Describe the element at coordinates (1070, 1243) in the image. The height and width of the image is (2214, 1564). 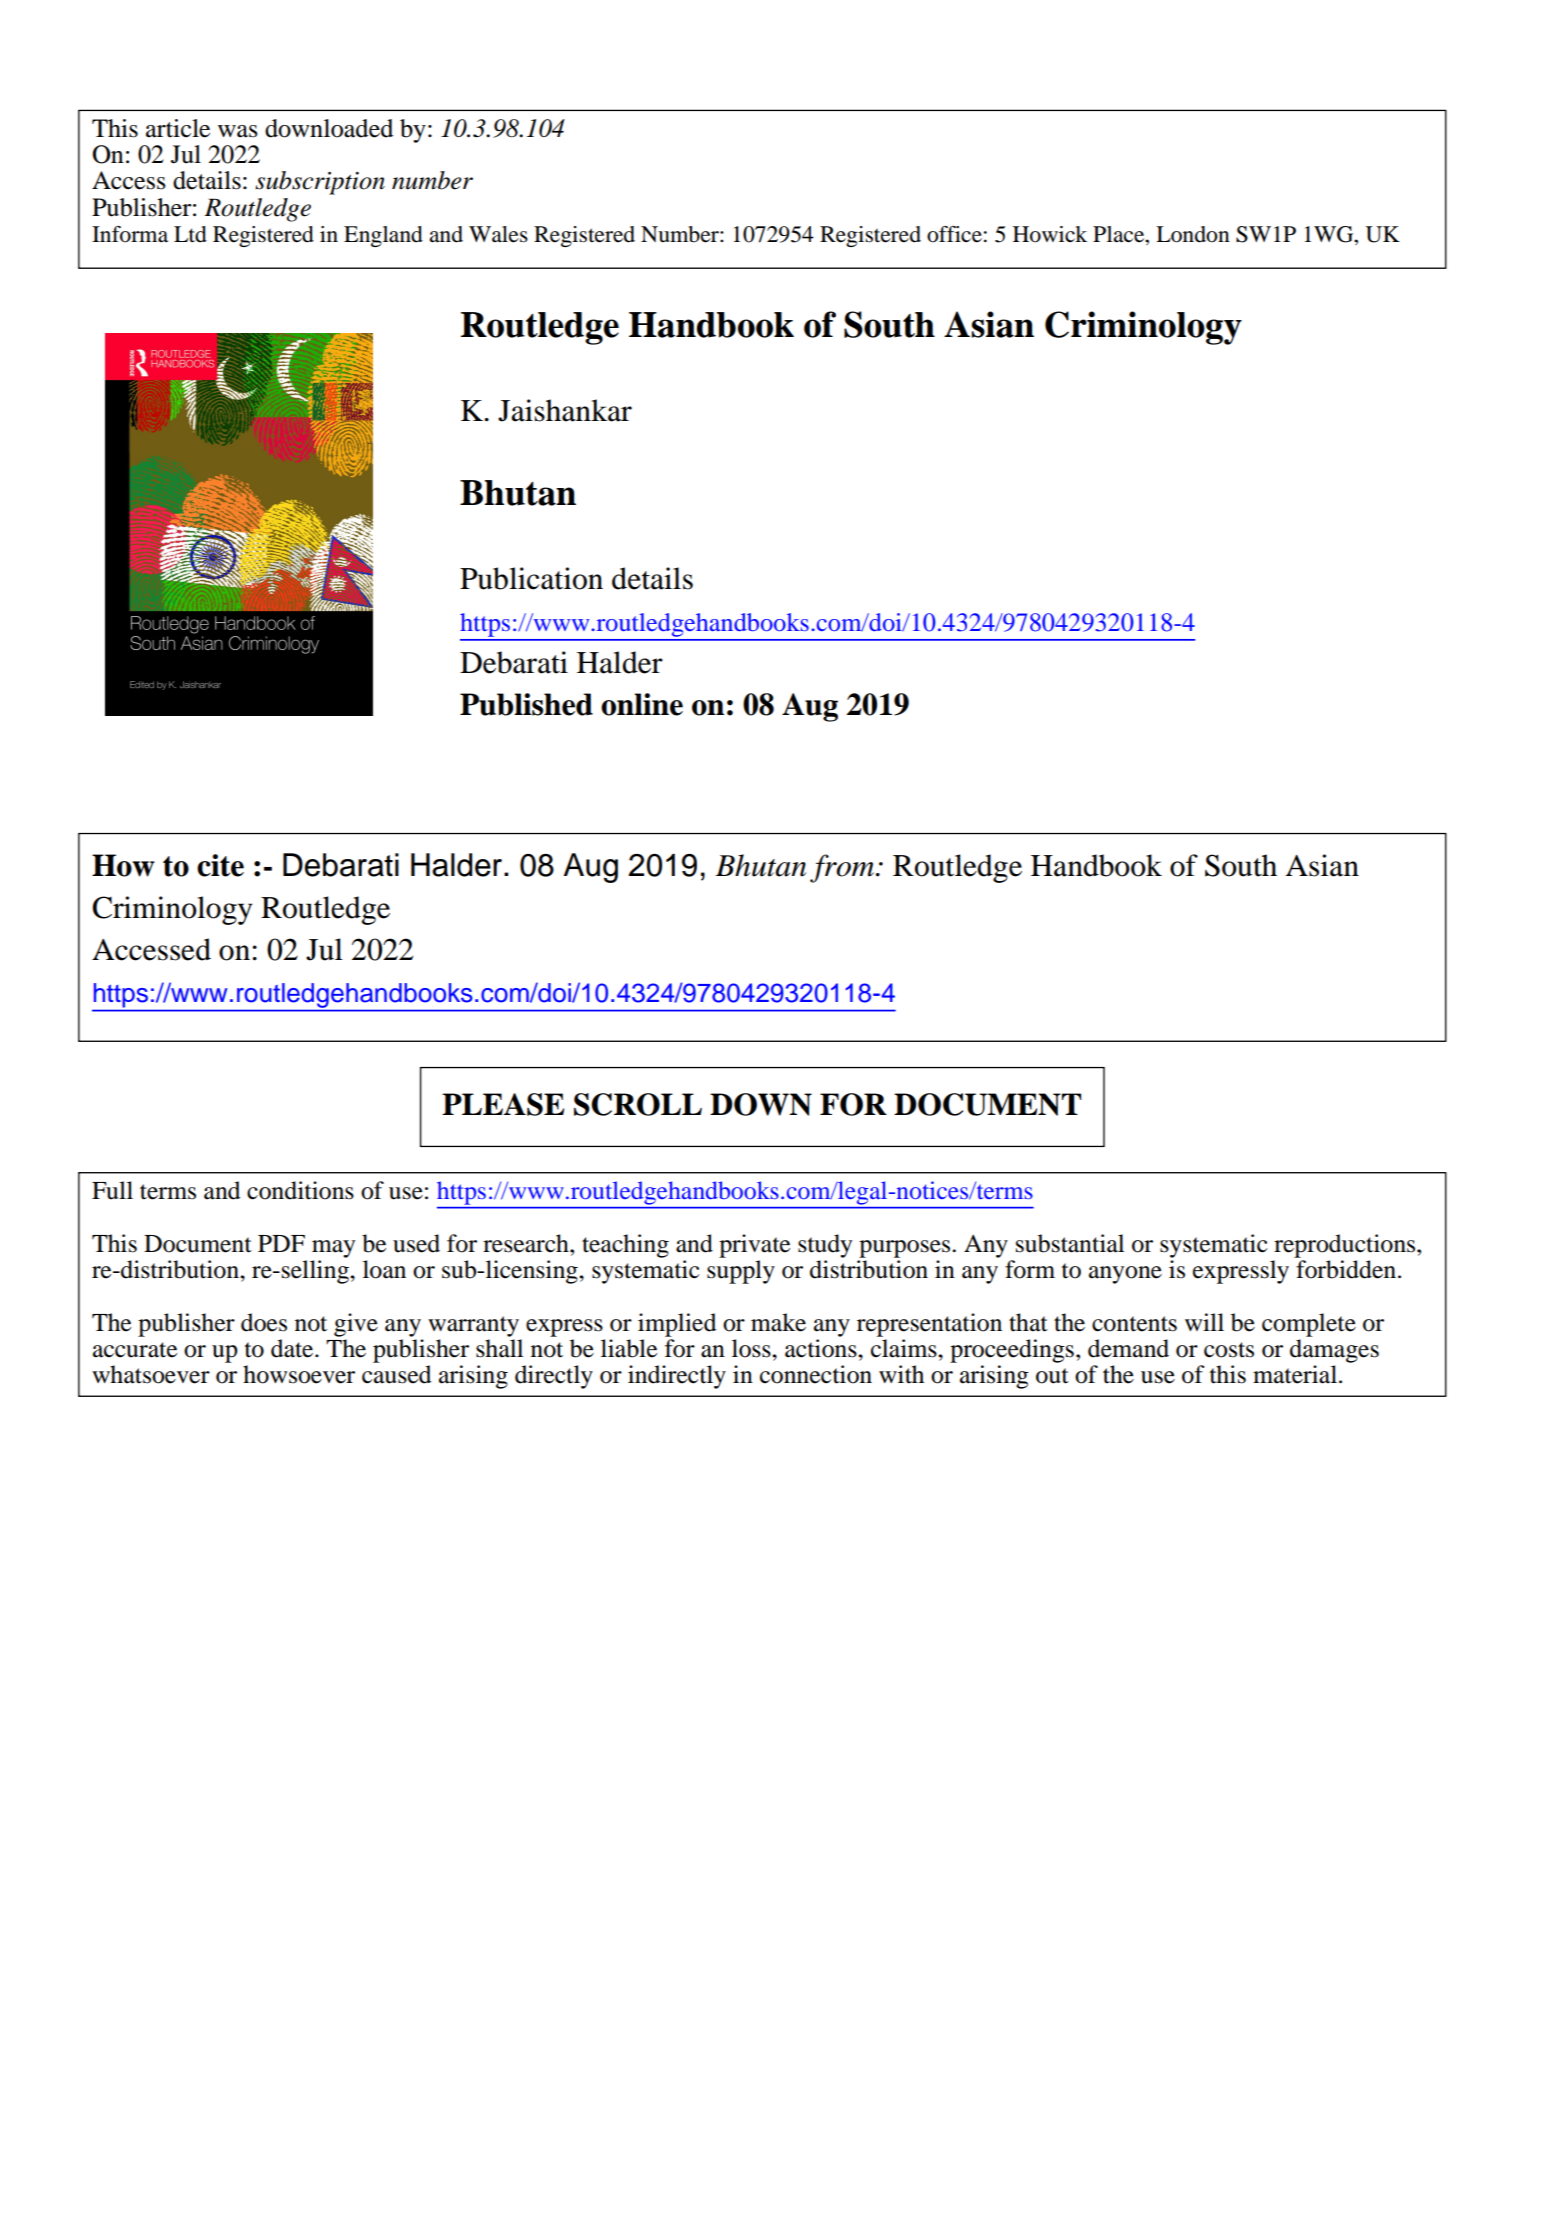
I see `substantial` at that location.
